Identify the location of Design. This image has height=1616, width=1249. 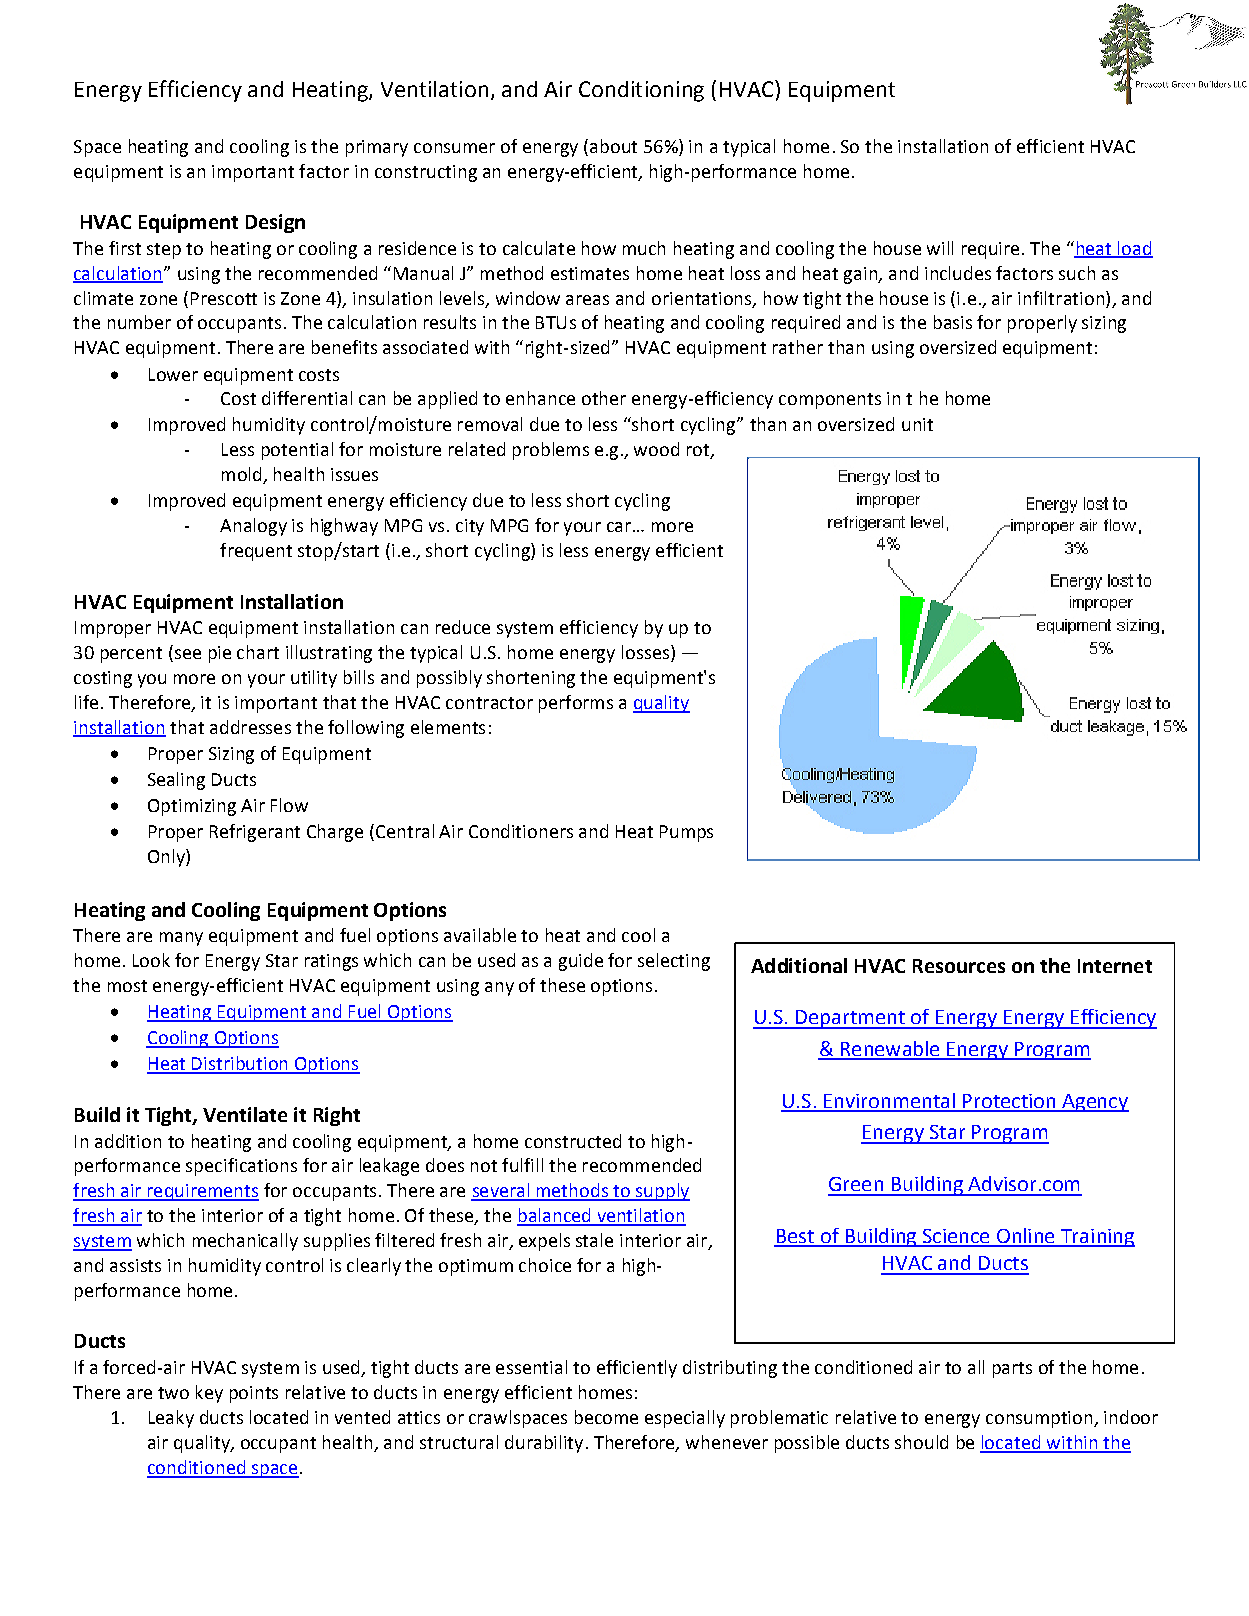
(275, 223).
